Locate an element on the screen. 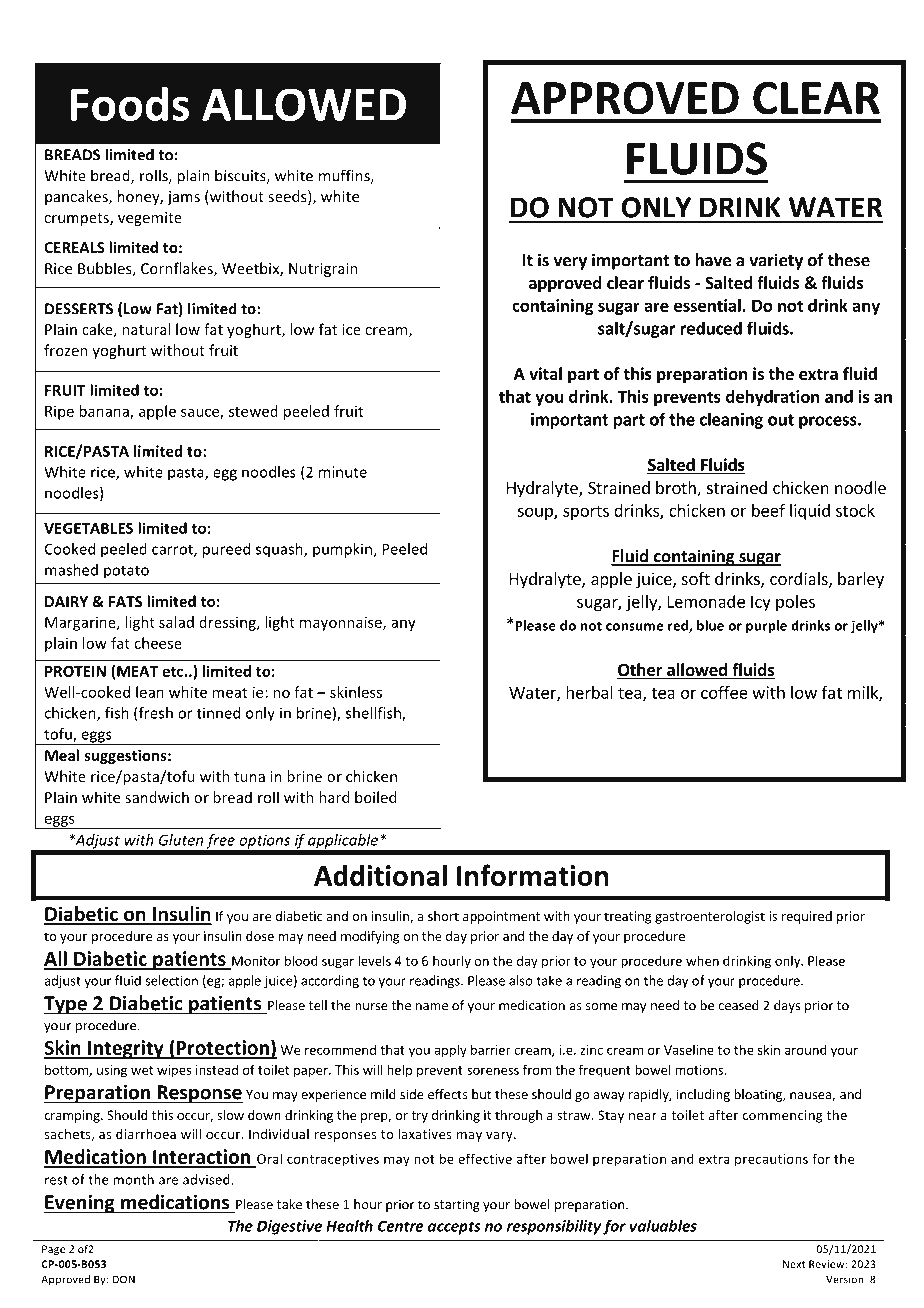  Foods is located at coordinates (130, 103).
